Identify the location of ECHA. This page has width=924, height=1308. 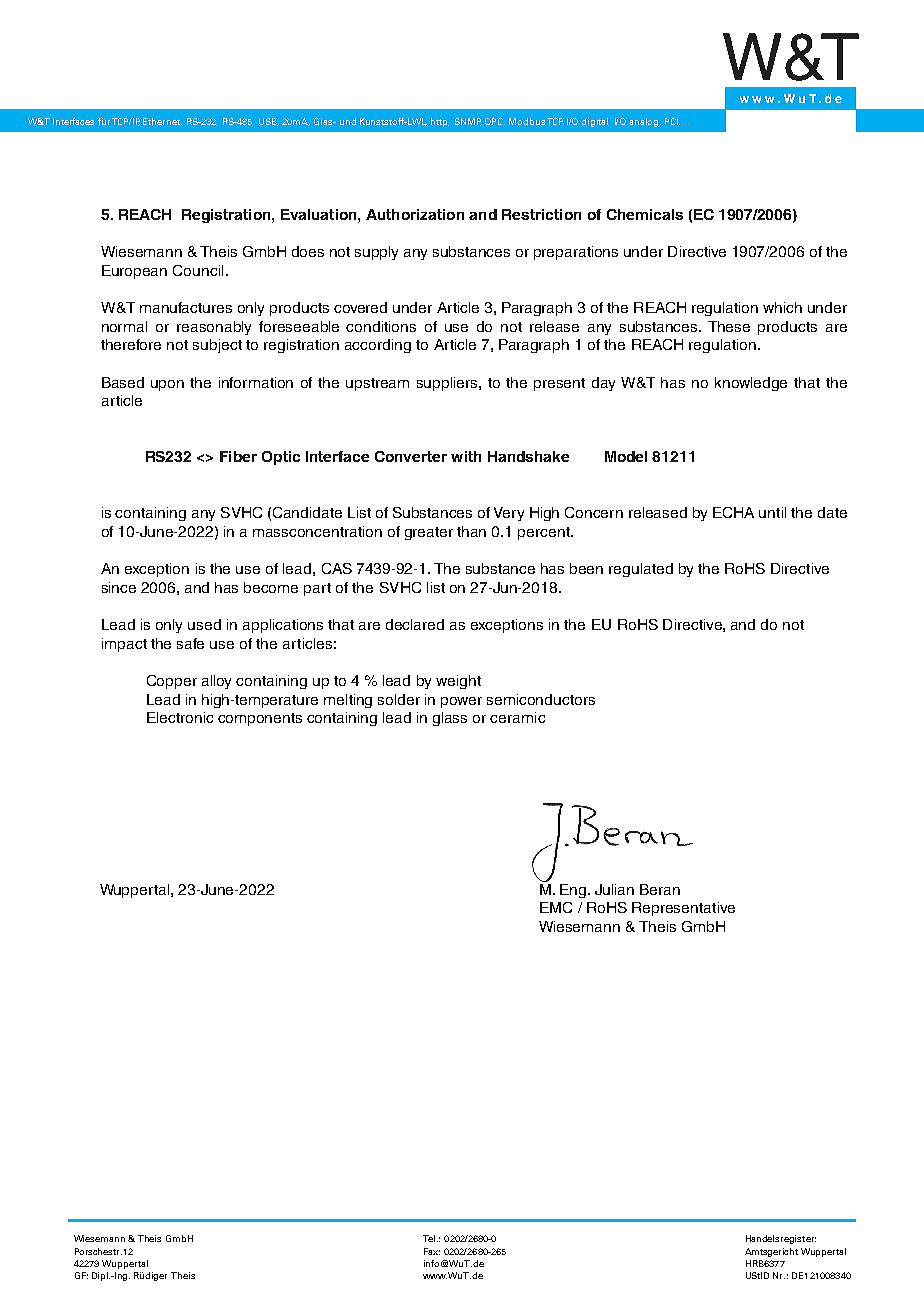
(733, 512).
